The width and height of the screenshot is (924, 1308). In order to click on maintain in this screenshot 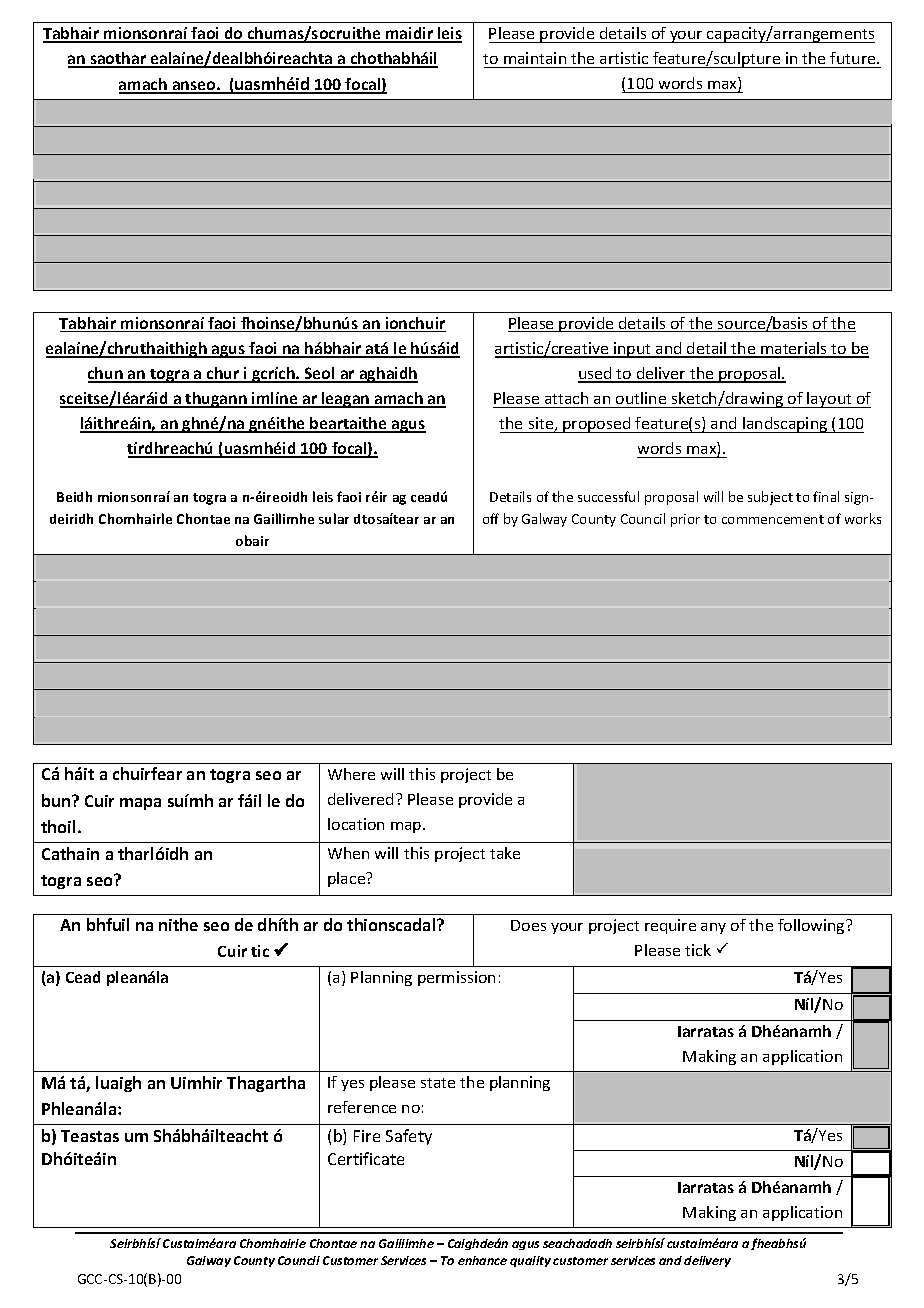, I will do `click(535, 58)`.
